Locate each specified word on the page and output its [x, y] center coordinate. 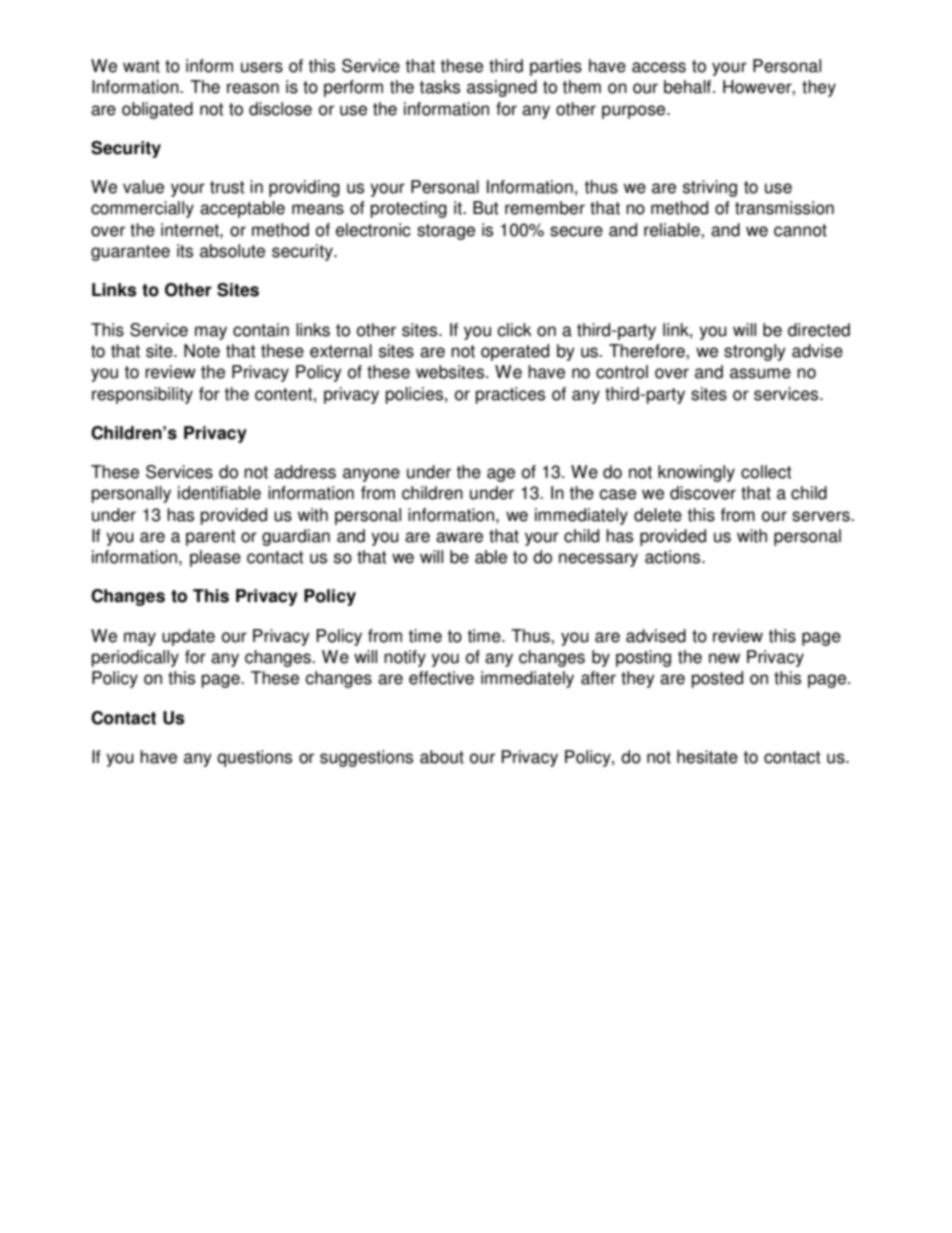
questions [254, 758]
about [442, 757]
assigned [502, 88]
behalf [689, 87]
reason [253, 88]
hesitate [707, 757]
